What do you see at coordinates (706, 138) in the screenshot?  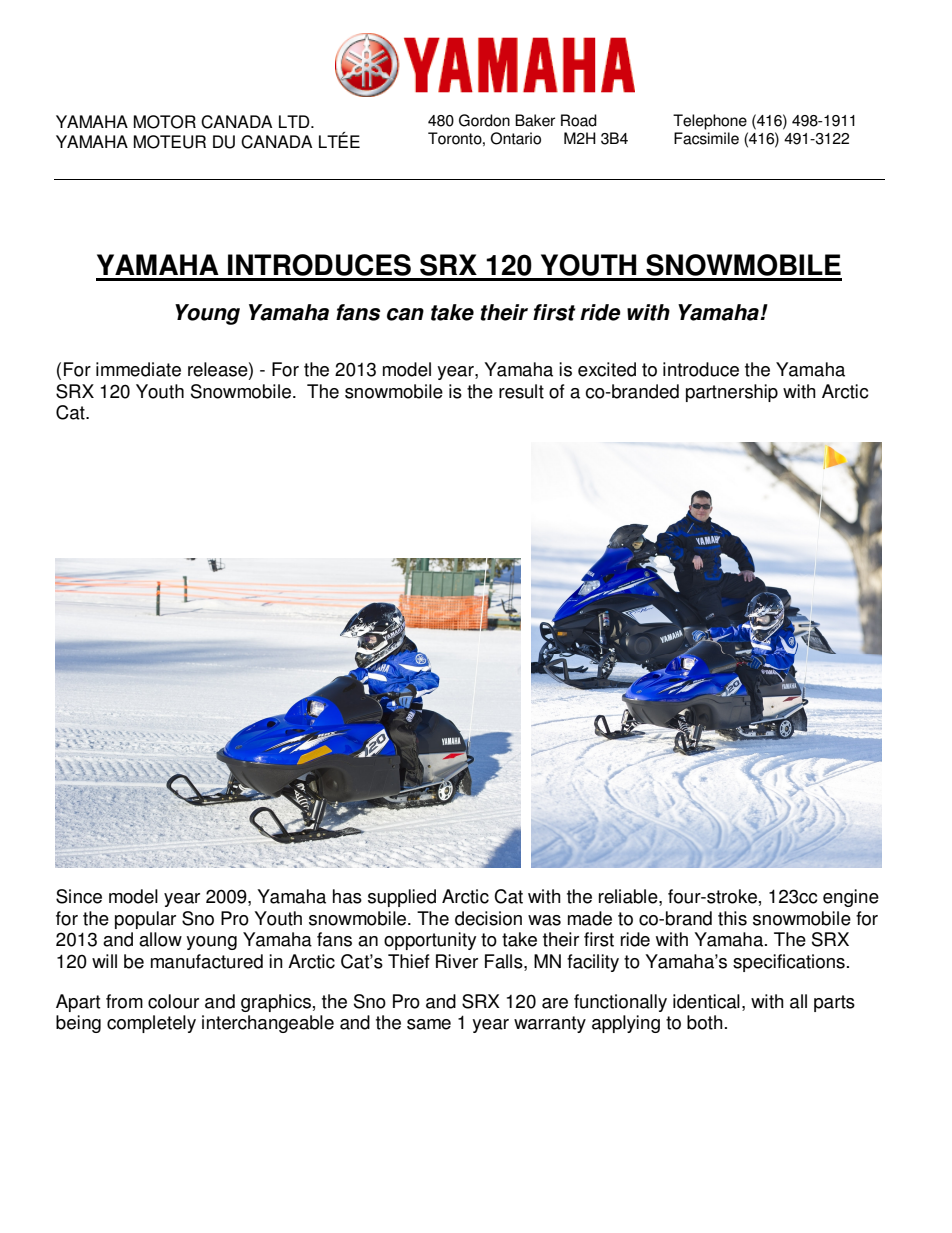 I see `Facsimile` at bounding box center [706, 138].
